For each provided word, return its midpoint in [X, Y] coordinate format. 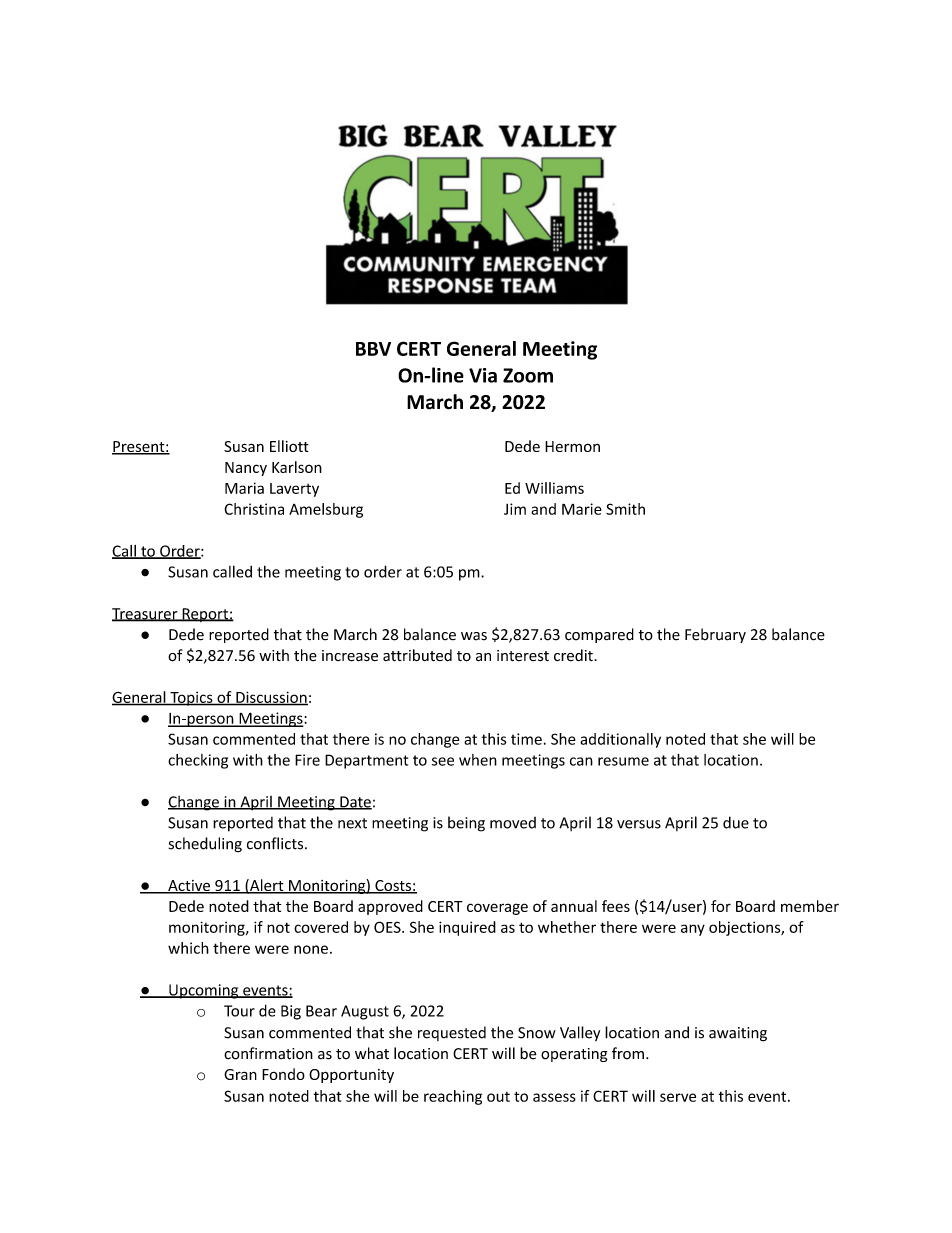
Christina [254, 509]
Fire [307, 760]
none [311, 949]
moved [513, 823]
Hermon [572, 446]
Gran [240, 1074]
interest [523, 655]
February [715, 635]
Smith [625, 509]
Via [483, 375]
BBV [373, 349]
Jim [515, 509]
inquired [467, 928]
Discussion [271, 698]
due [736, 822]
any [693, 930]
